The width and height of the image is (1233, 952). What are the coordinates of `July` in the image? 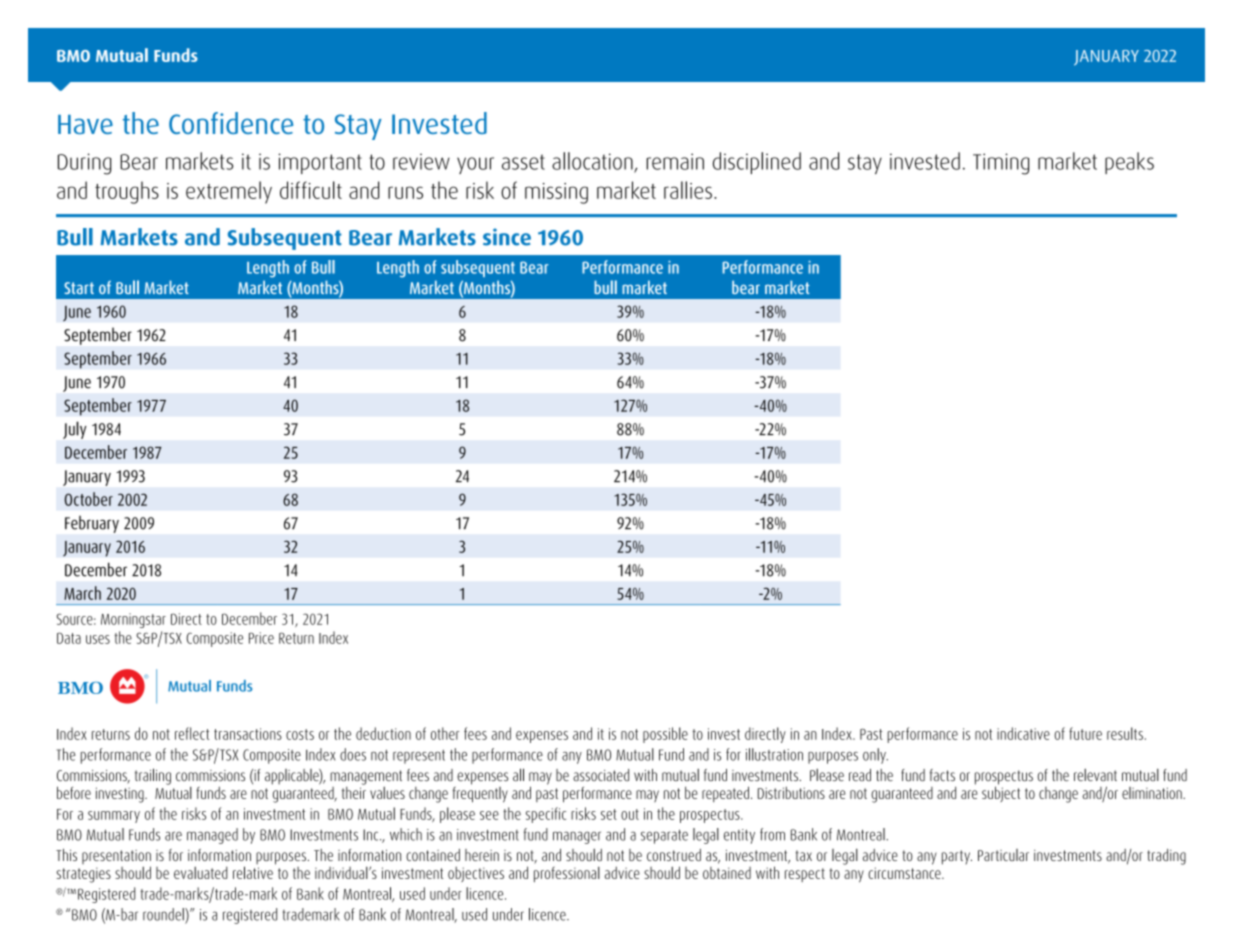 It's located at (74, 430).
